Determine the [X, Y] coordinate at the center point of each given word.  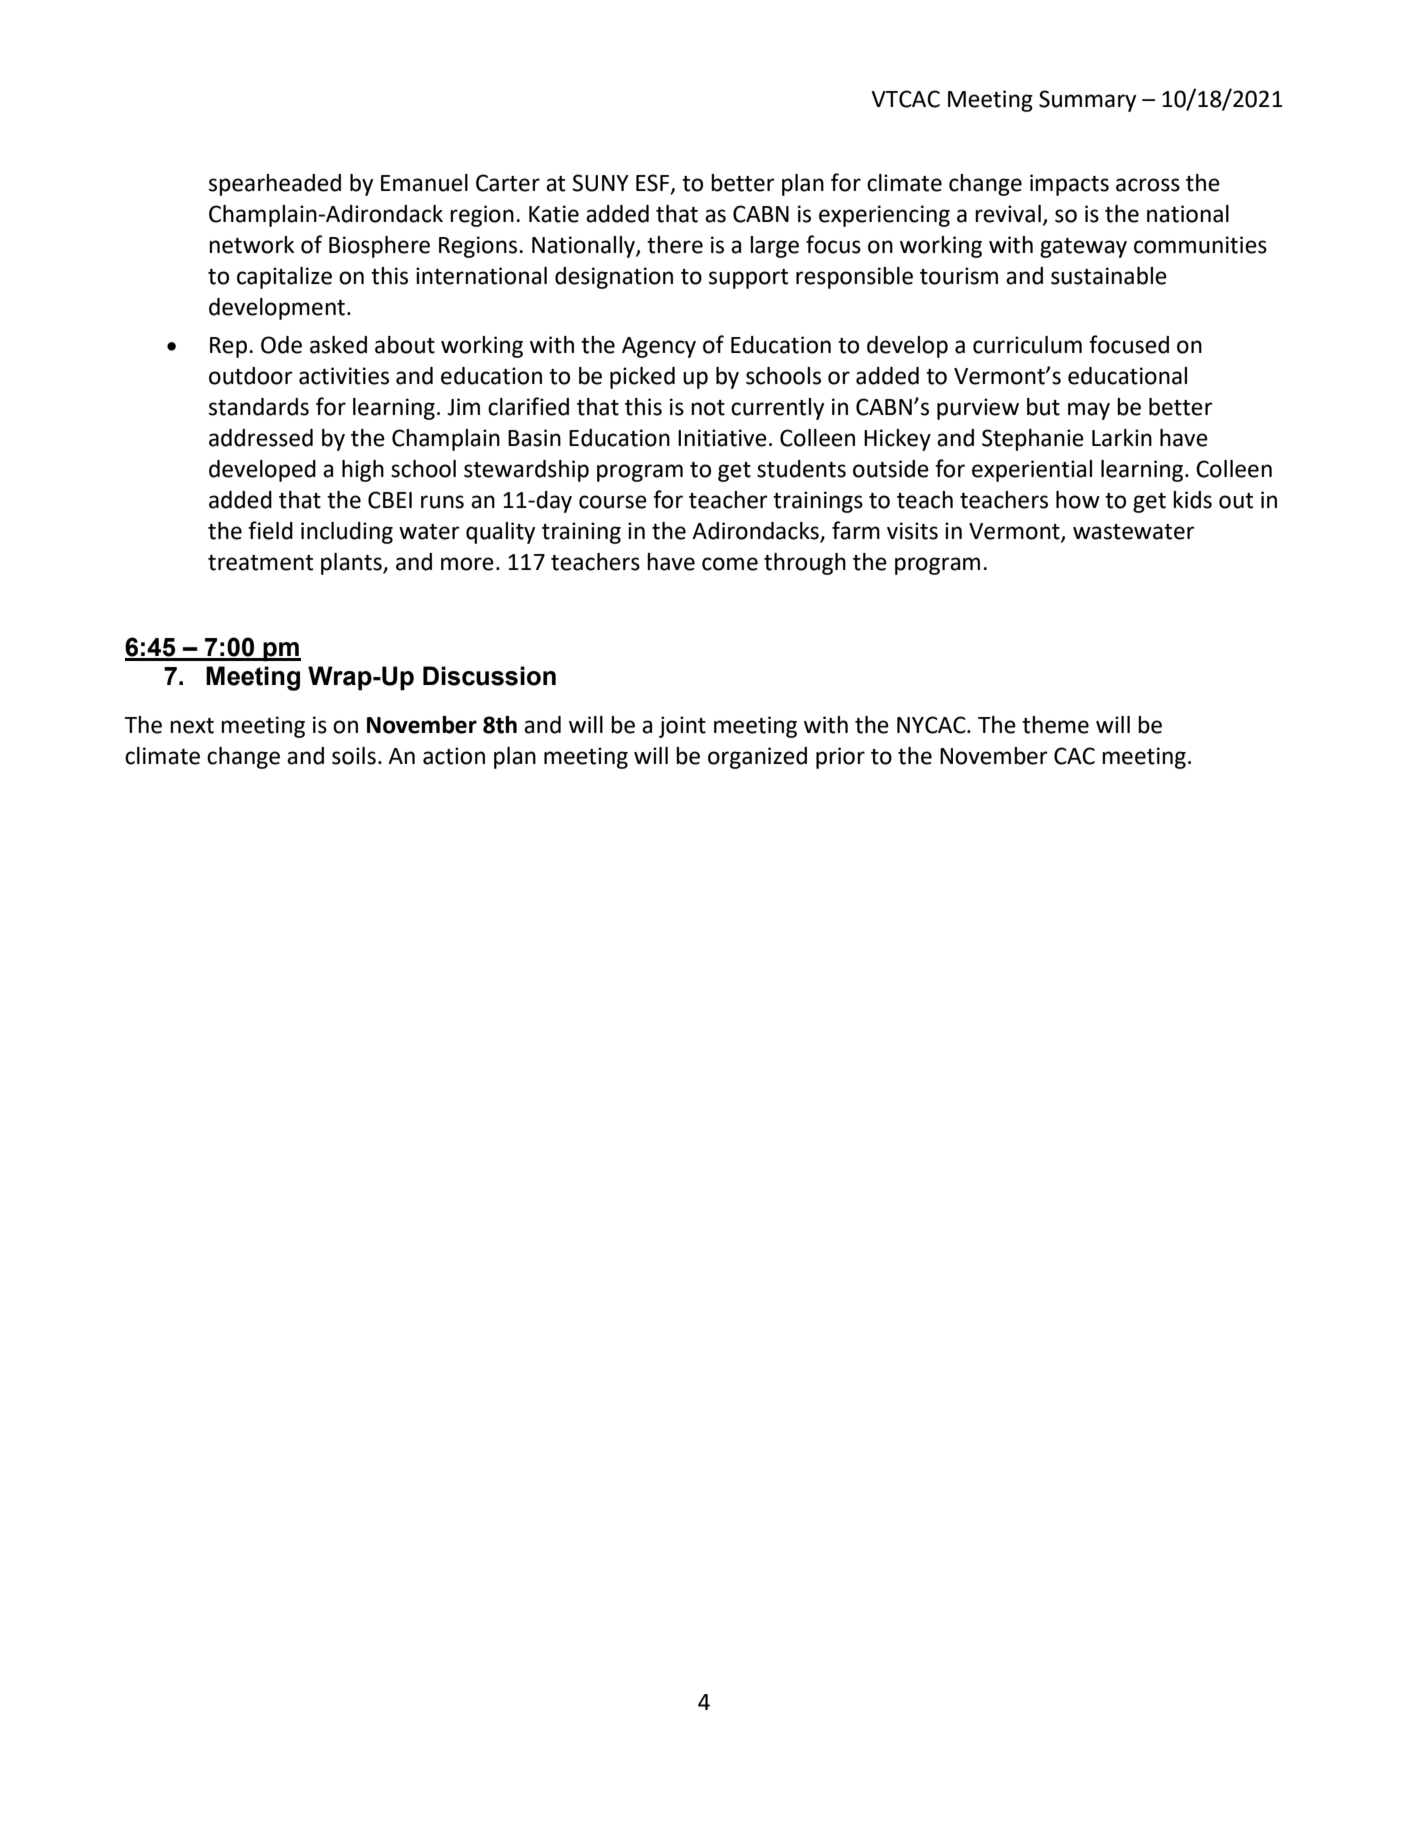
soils [354, 756]
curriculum [1027, 345]
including [347, 533]
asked [338, 345]
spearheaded [275, 185]
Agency [659, 347]
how [1078, 500]
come [730, 564]
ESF [654, 183]
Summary [1087, 101]
